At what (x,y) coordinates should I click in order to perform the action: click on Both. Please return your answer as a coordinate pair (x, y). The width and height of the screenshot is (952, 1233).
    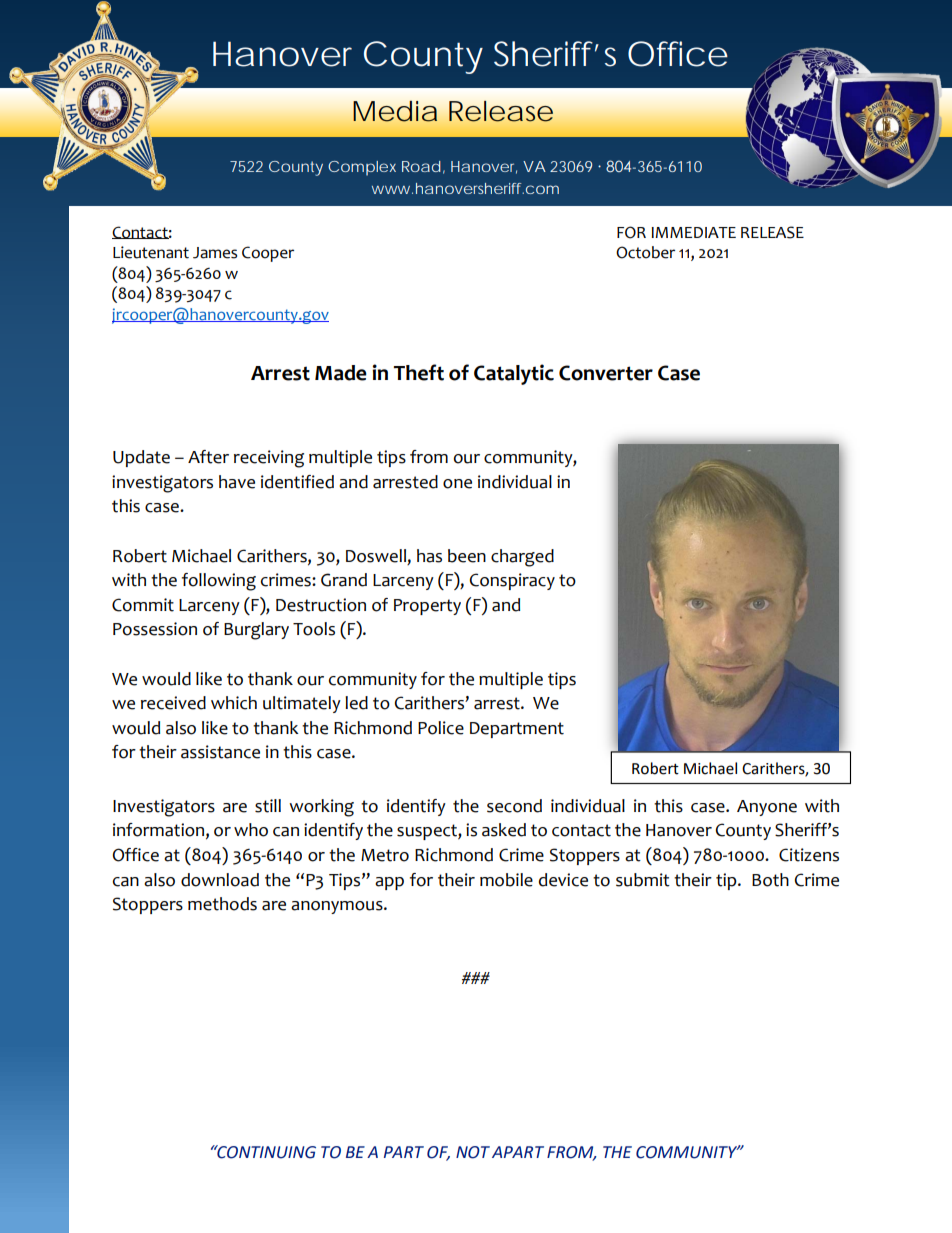
    Looking at the image, I should click on (770, 880).
